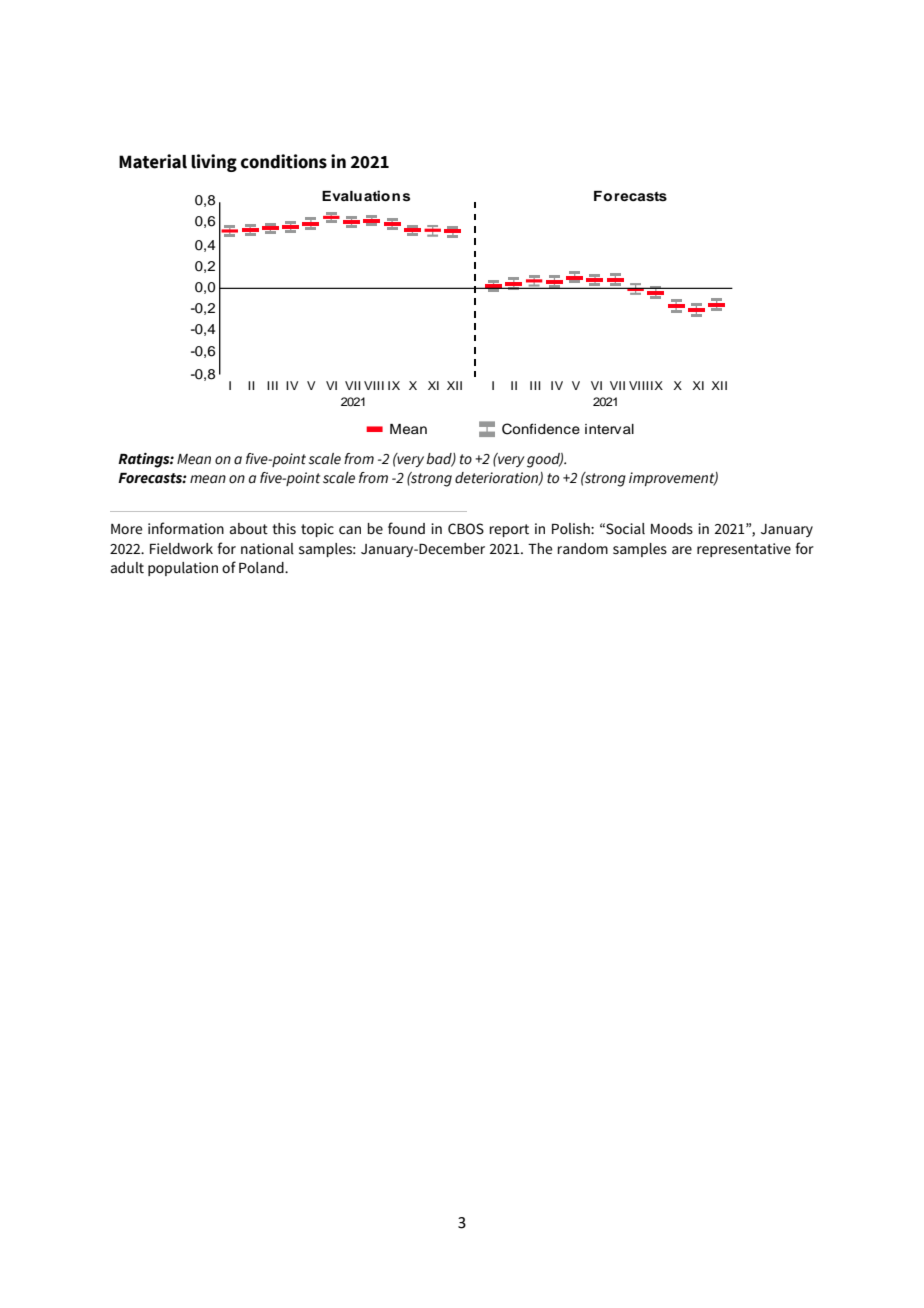  Describe the element at coordinates (186, 528) in the screenshot. I see `information` at that location.
